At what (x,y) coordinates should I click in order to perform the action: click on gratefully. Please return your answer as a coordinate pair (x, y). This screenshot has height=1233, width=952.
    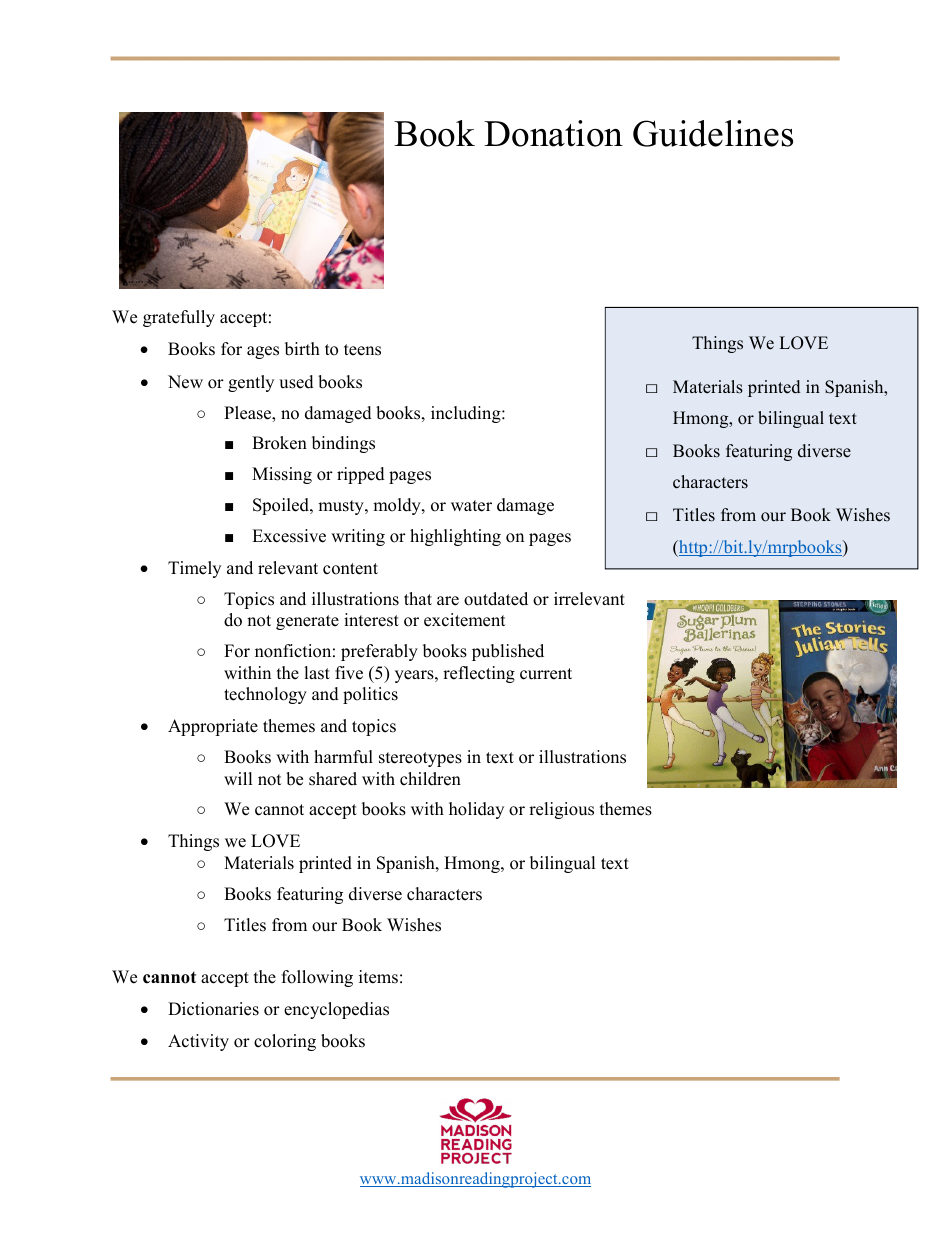
    Looking at the image, I should click on (179, 318).
